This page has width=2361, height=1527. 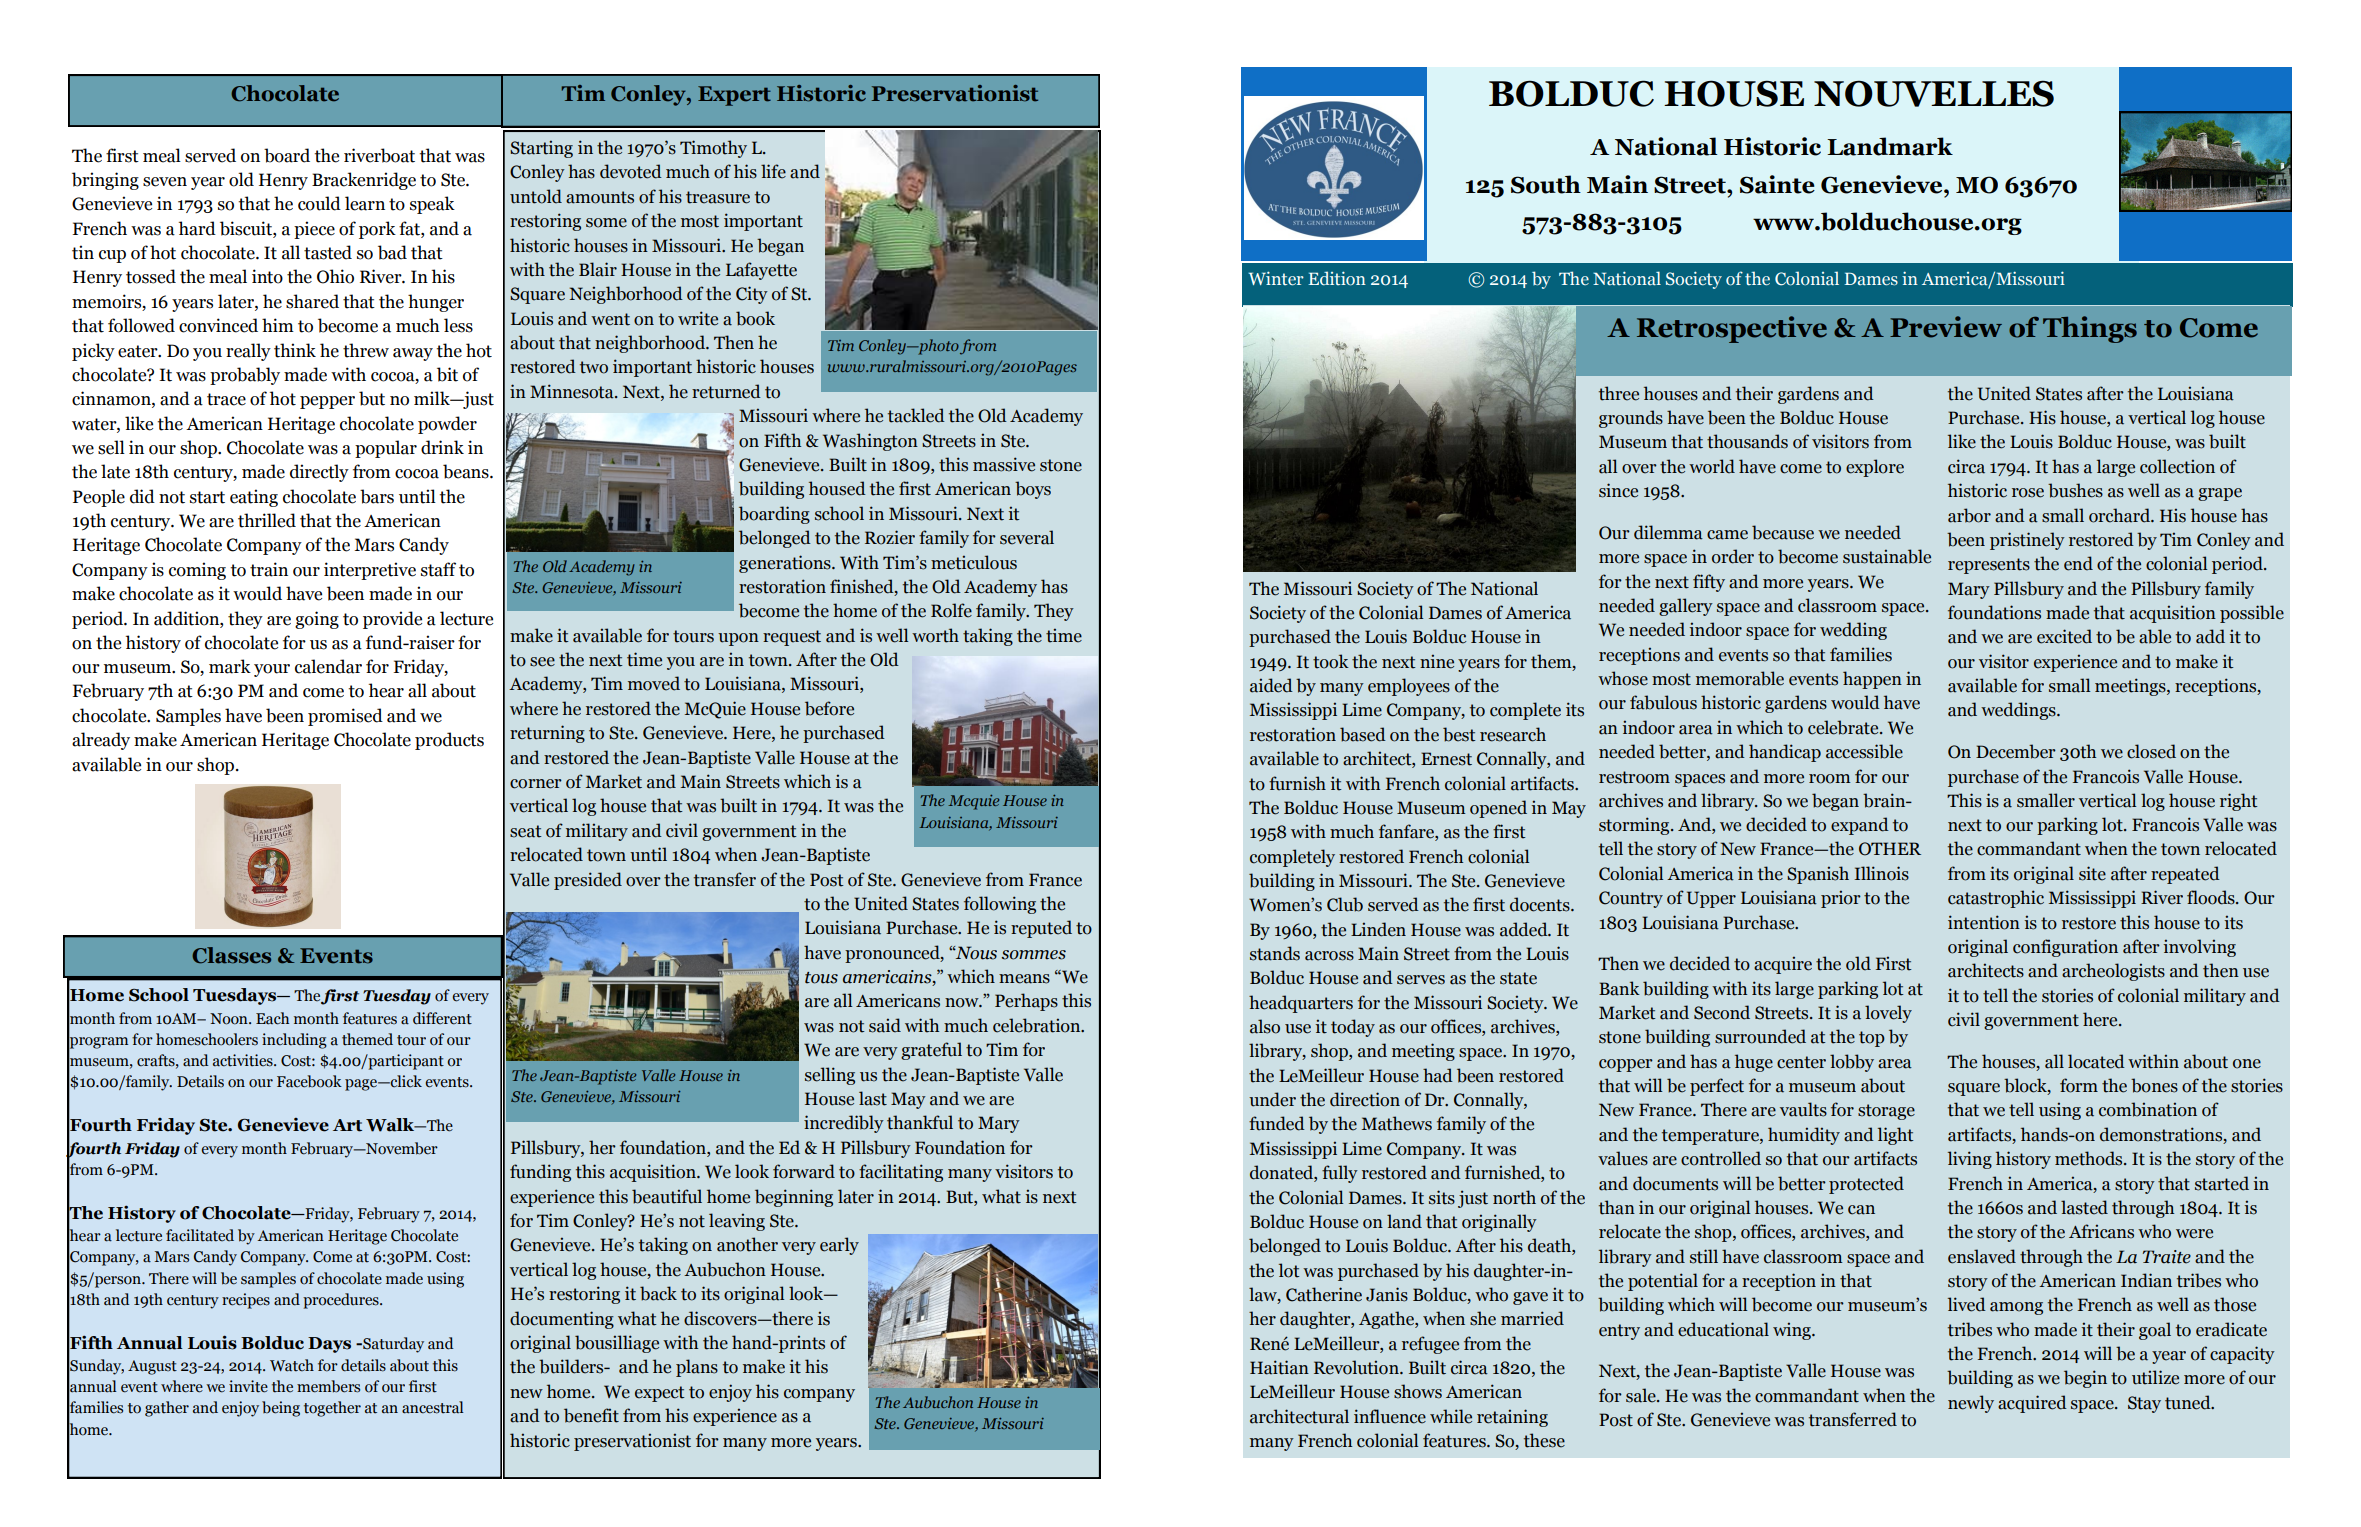 I want to click on newly, so click(x=1971, y=1404).
